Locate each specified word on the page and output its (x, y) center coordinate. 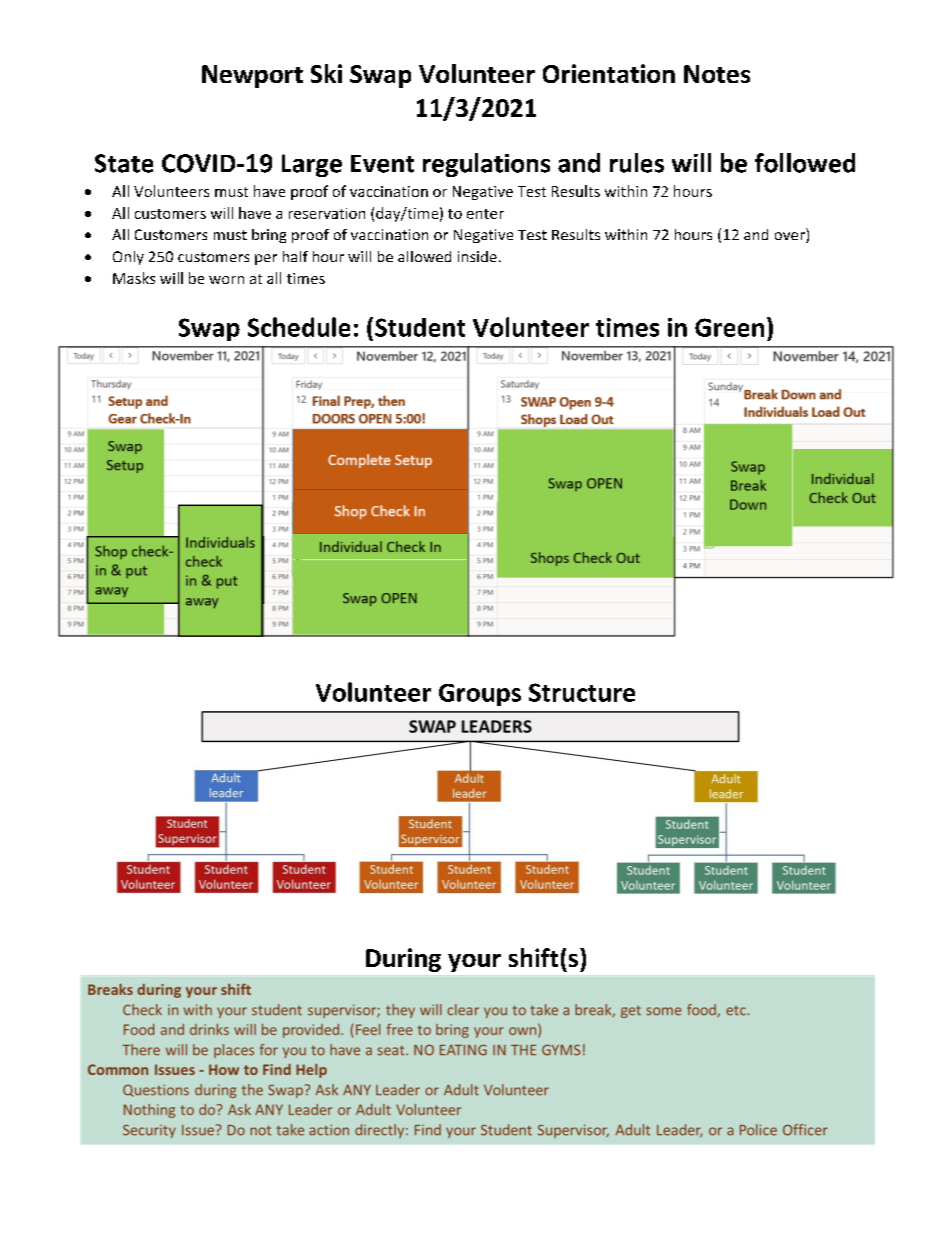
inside (477, 256)
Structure (582, 692)
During (403, 960)
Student (420, 327)
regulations (486, 165)
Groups (480, 695)
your (474, 963)
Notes (717, 74)
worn (226, 280)
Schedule (299, 327)
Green (729, 327)
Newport (252, 76)
